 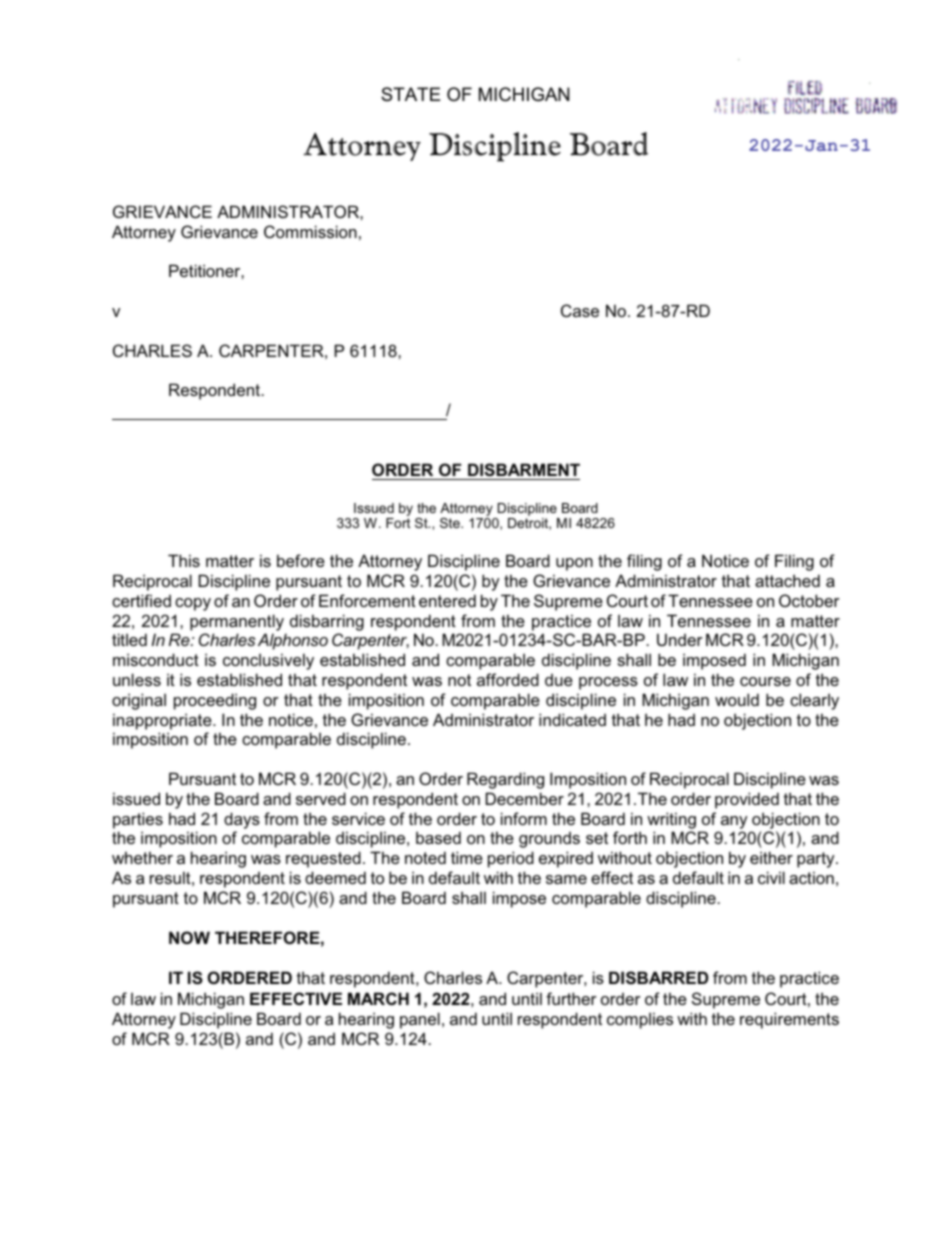 I want to click on provided, so click(x=747, y=800).
